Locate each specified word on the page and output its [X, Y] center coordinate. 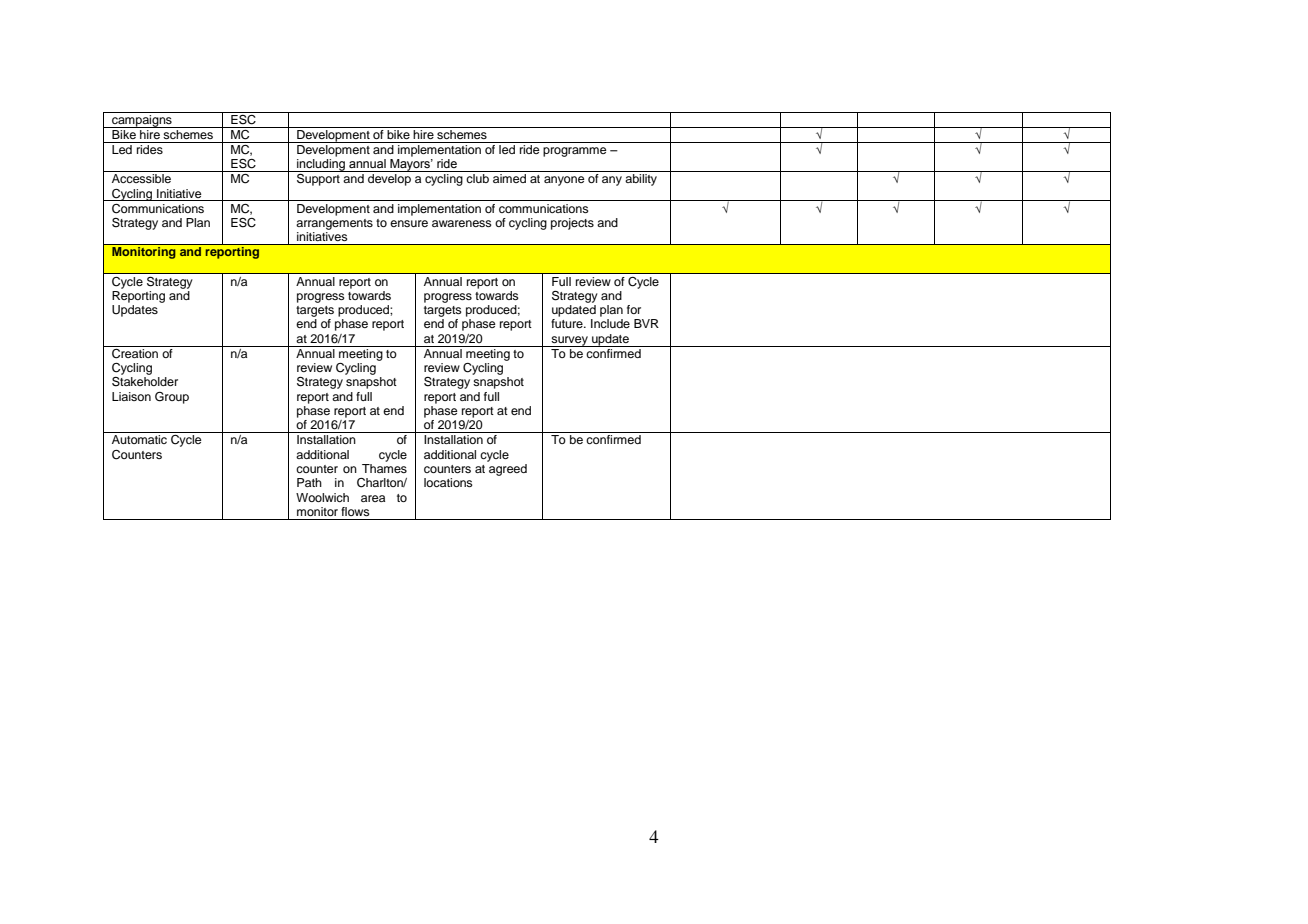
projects [572, 224]
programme [575, 152]
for [634, 309]
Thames [384, 467]
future [568, 323]
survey [569, 341]
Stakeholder [145, 382]
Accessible [141, 178]
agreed [507, 468]
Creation [135, 352]
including [321, 165]
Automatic [139, 439]
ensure [409, 223]
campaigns [142, 120]
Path [309, 482]
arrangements [334, 224]
